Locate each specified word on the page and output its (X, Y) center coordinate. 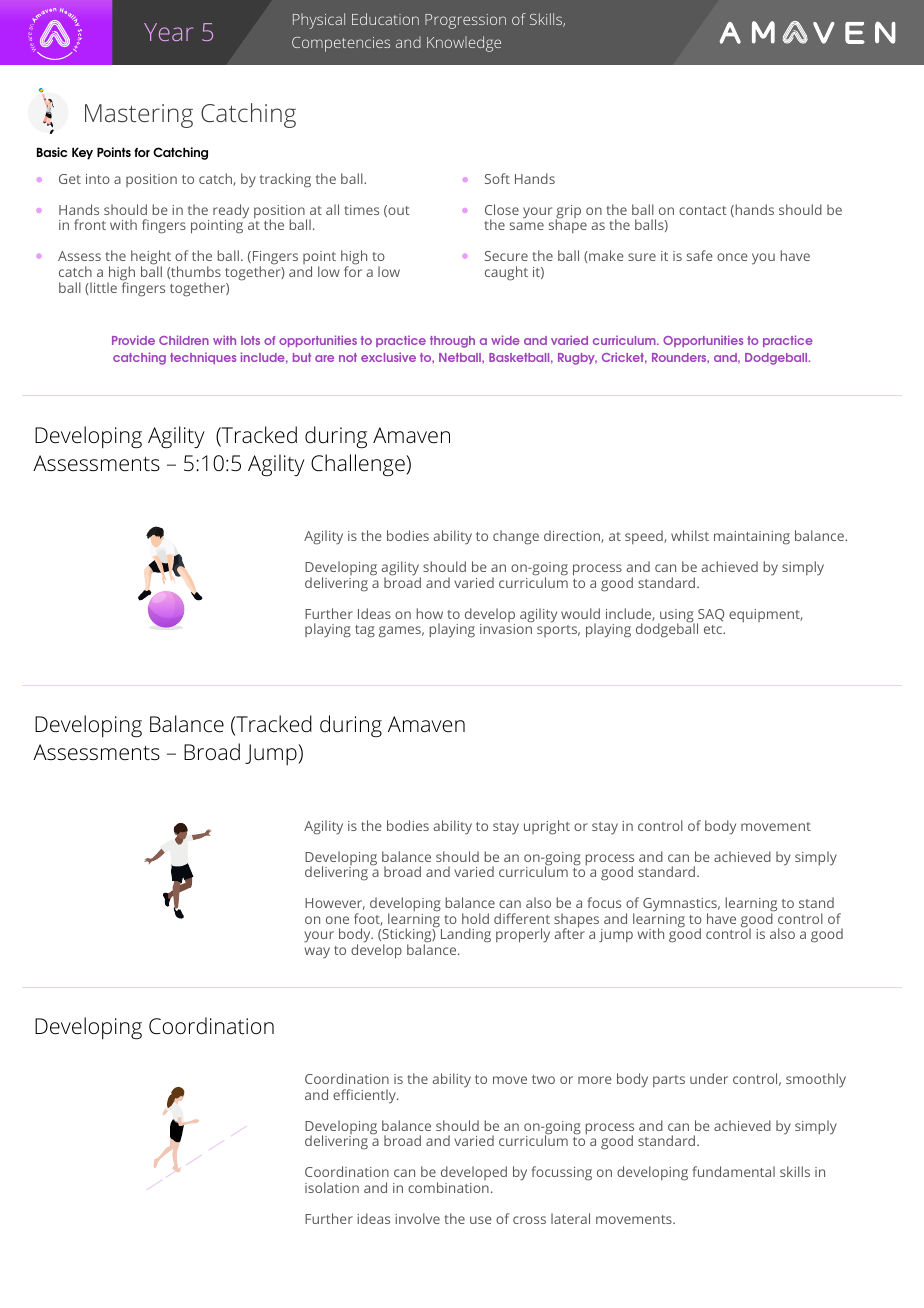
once (732, 257)
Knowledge (464, 44)
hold (475, 918)
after (570, 933)
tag (365, 631)
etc (714, 629)
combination (448, 1187)
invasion (506, 628)
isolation (332, 1187)
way (317, 953)
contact (703, 210)
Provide (133, 340)
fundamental (733, 1171)
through (452, 342)
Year (168, 32)
